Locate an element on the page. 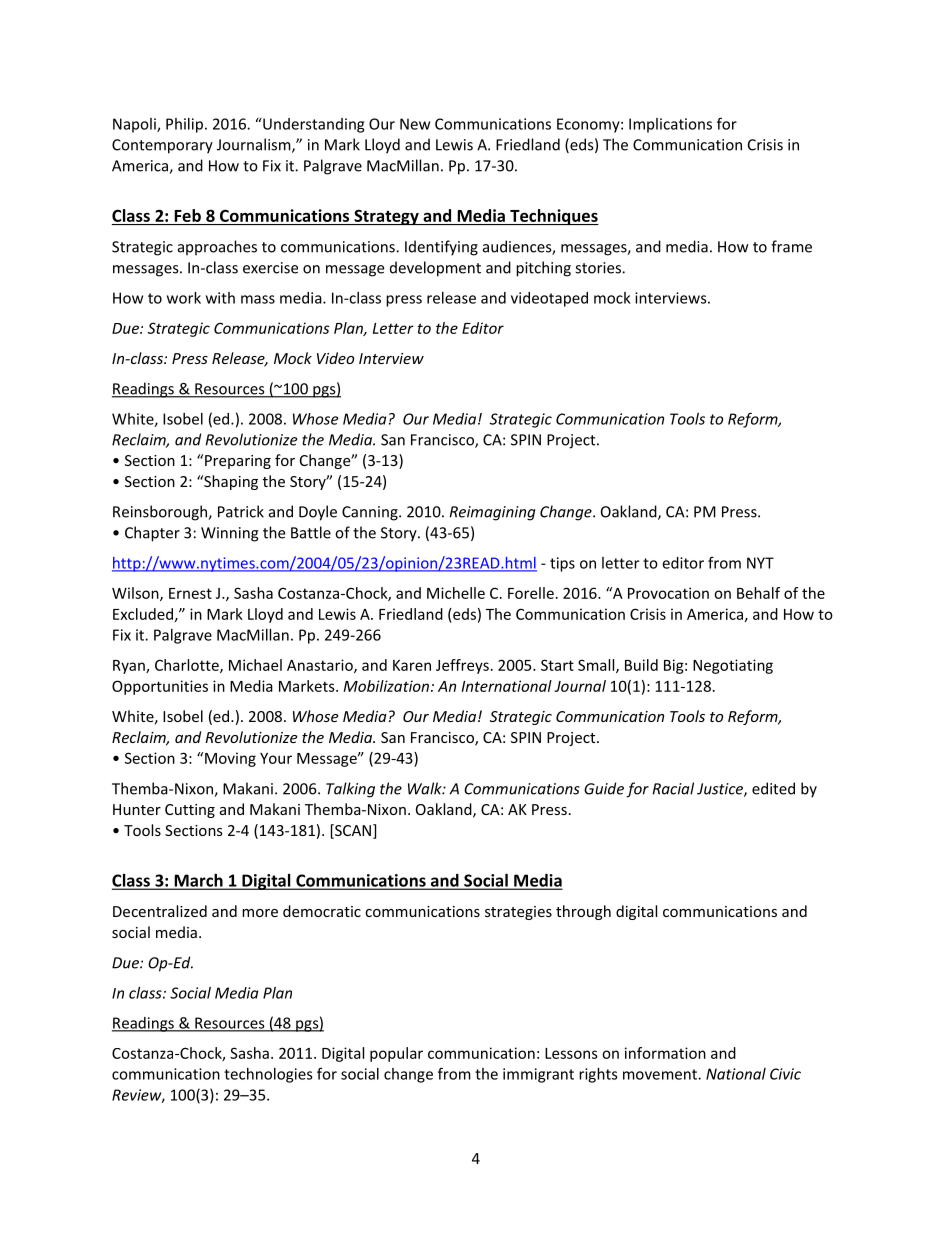  stories is located at coordinates (599, 268).
